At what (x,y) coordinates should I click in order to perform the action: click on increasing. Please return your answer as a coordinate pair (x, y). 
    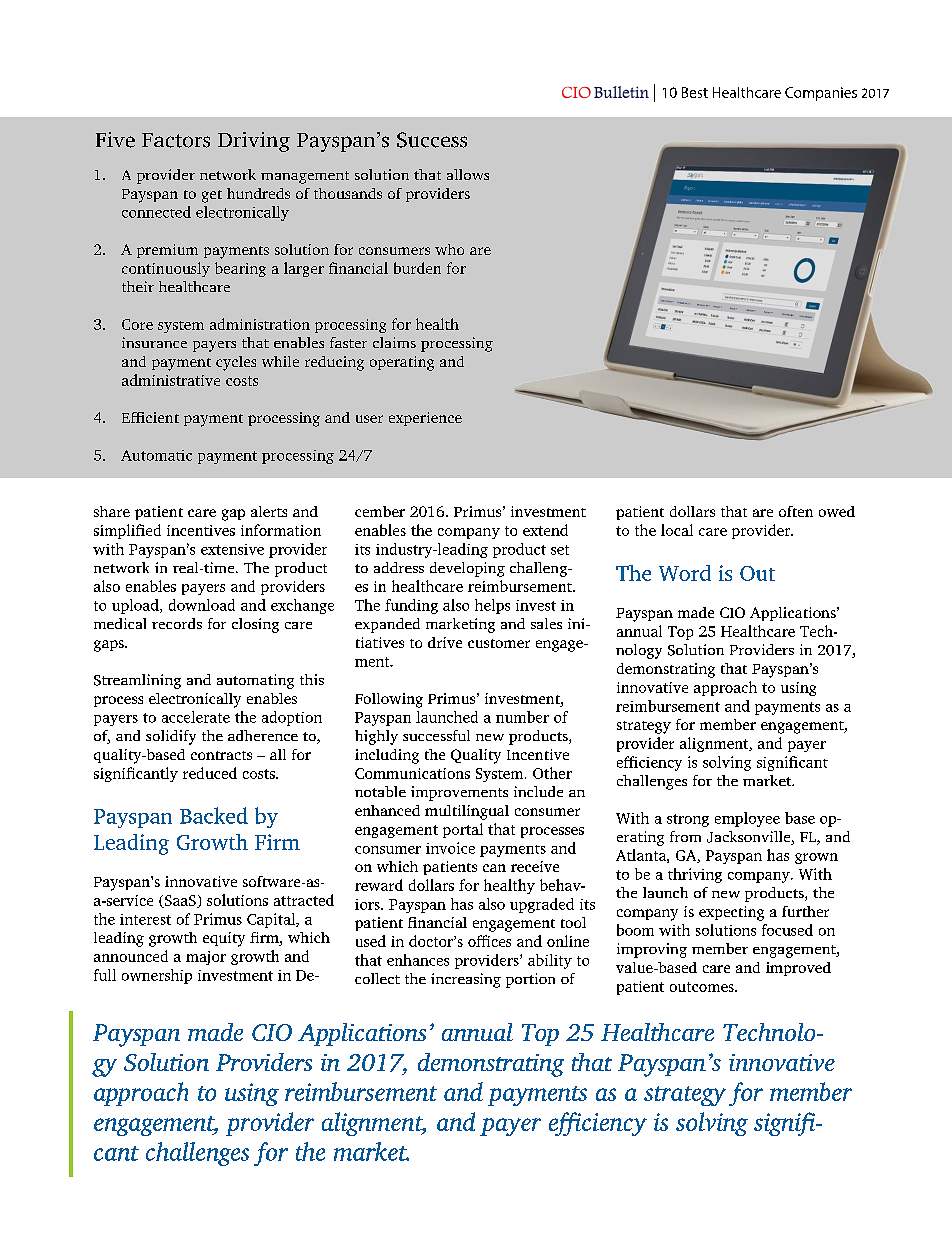
    Looking at the image, I should click on (466, 980).
